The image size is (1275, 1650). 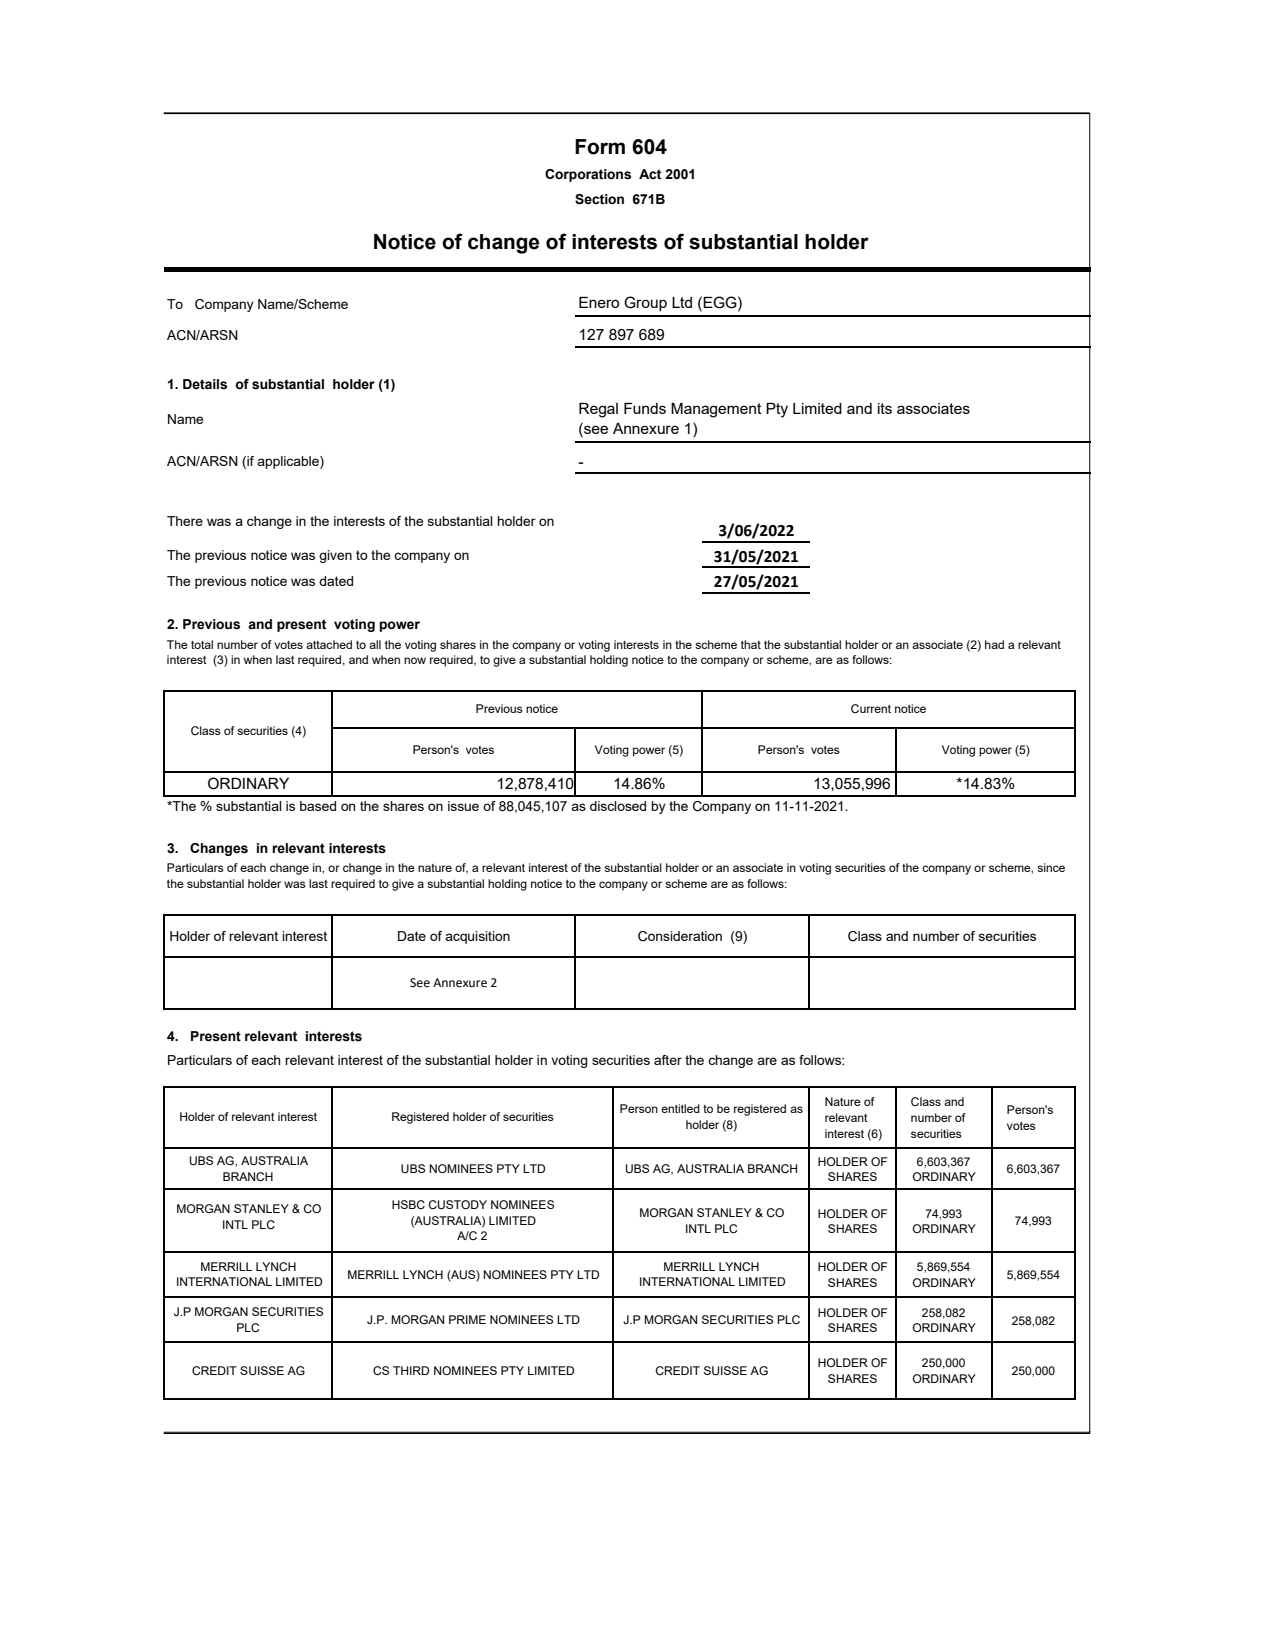 What do you see at coordinates (680, 936) in the page?
I see `Consideration` at bounding box center [680, 936].
